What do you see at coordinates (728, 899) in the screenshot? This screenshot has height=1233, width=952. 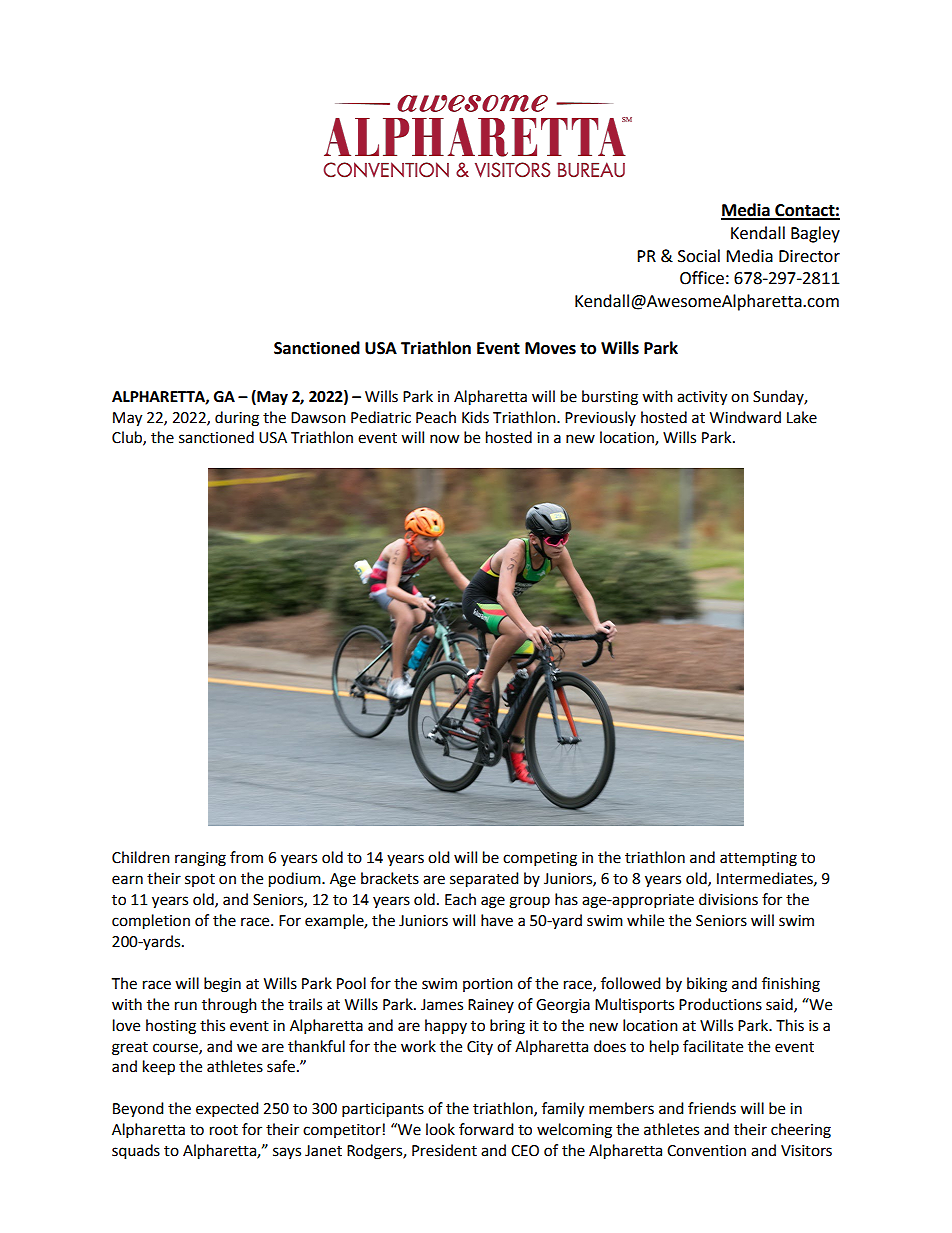 I see `divisions` at bounding box center [728, 899].
